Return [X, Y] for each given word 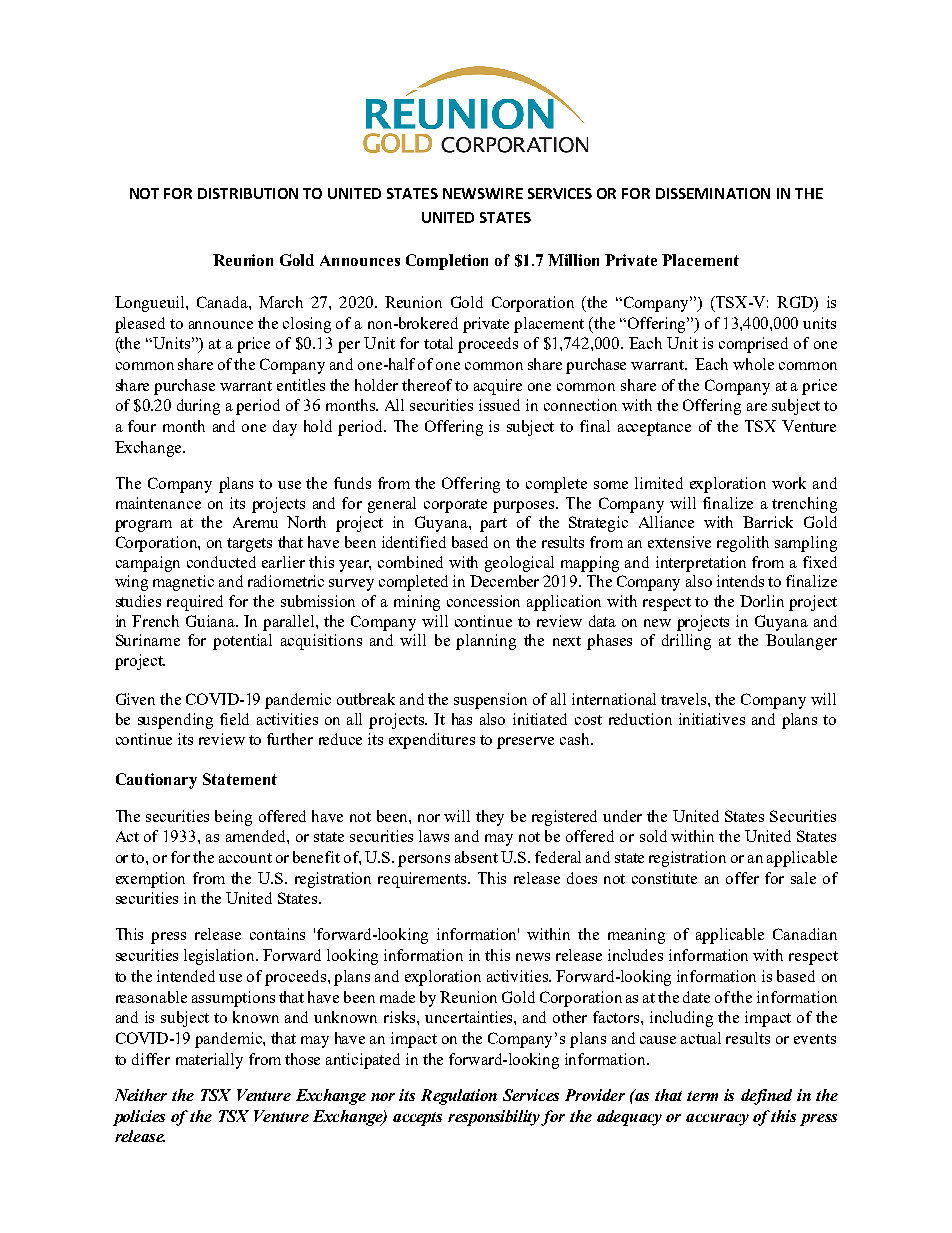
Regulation [459, 1097]
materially [209, 1061]
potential [242, 642]
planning [486, 642]
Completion [447, 262]
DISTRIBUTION [248, 193]
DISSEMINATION [713, 193]
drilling [686, 642]
